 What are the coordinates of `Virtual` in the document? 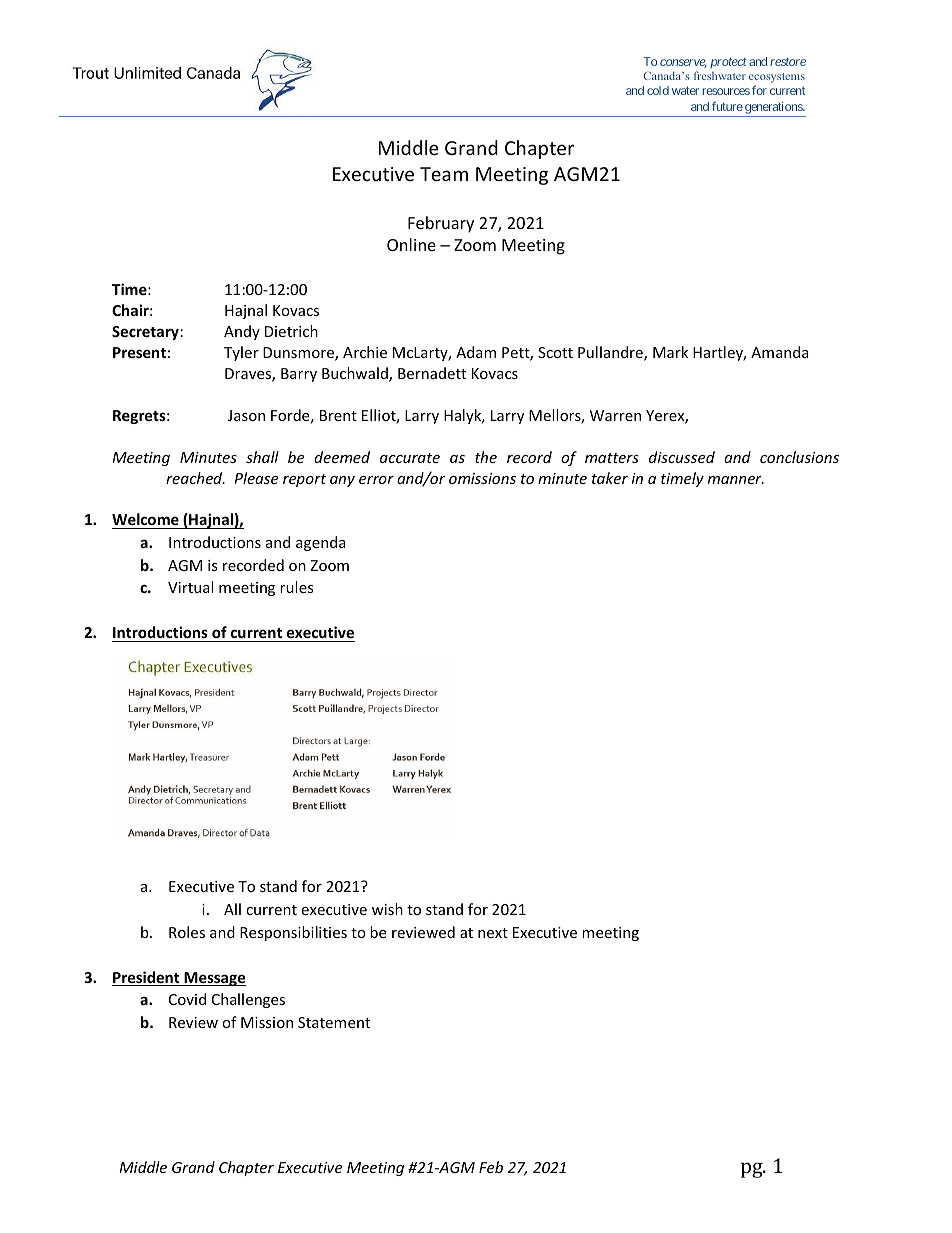 It's located at (190, 587).
